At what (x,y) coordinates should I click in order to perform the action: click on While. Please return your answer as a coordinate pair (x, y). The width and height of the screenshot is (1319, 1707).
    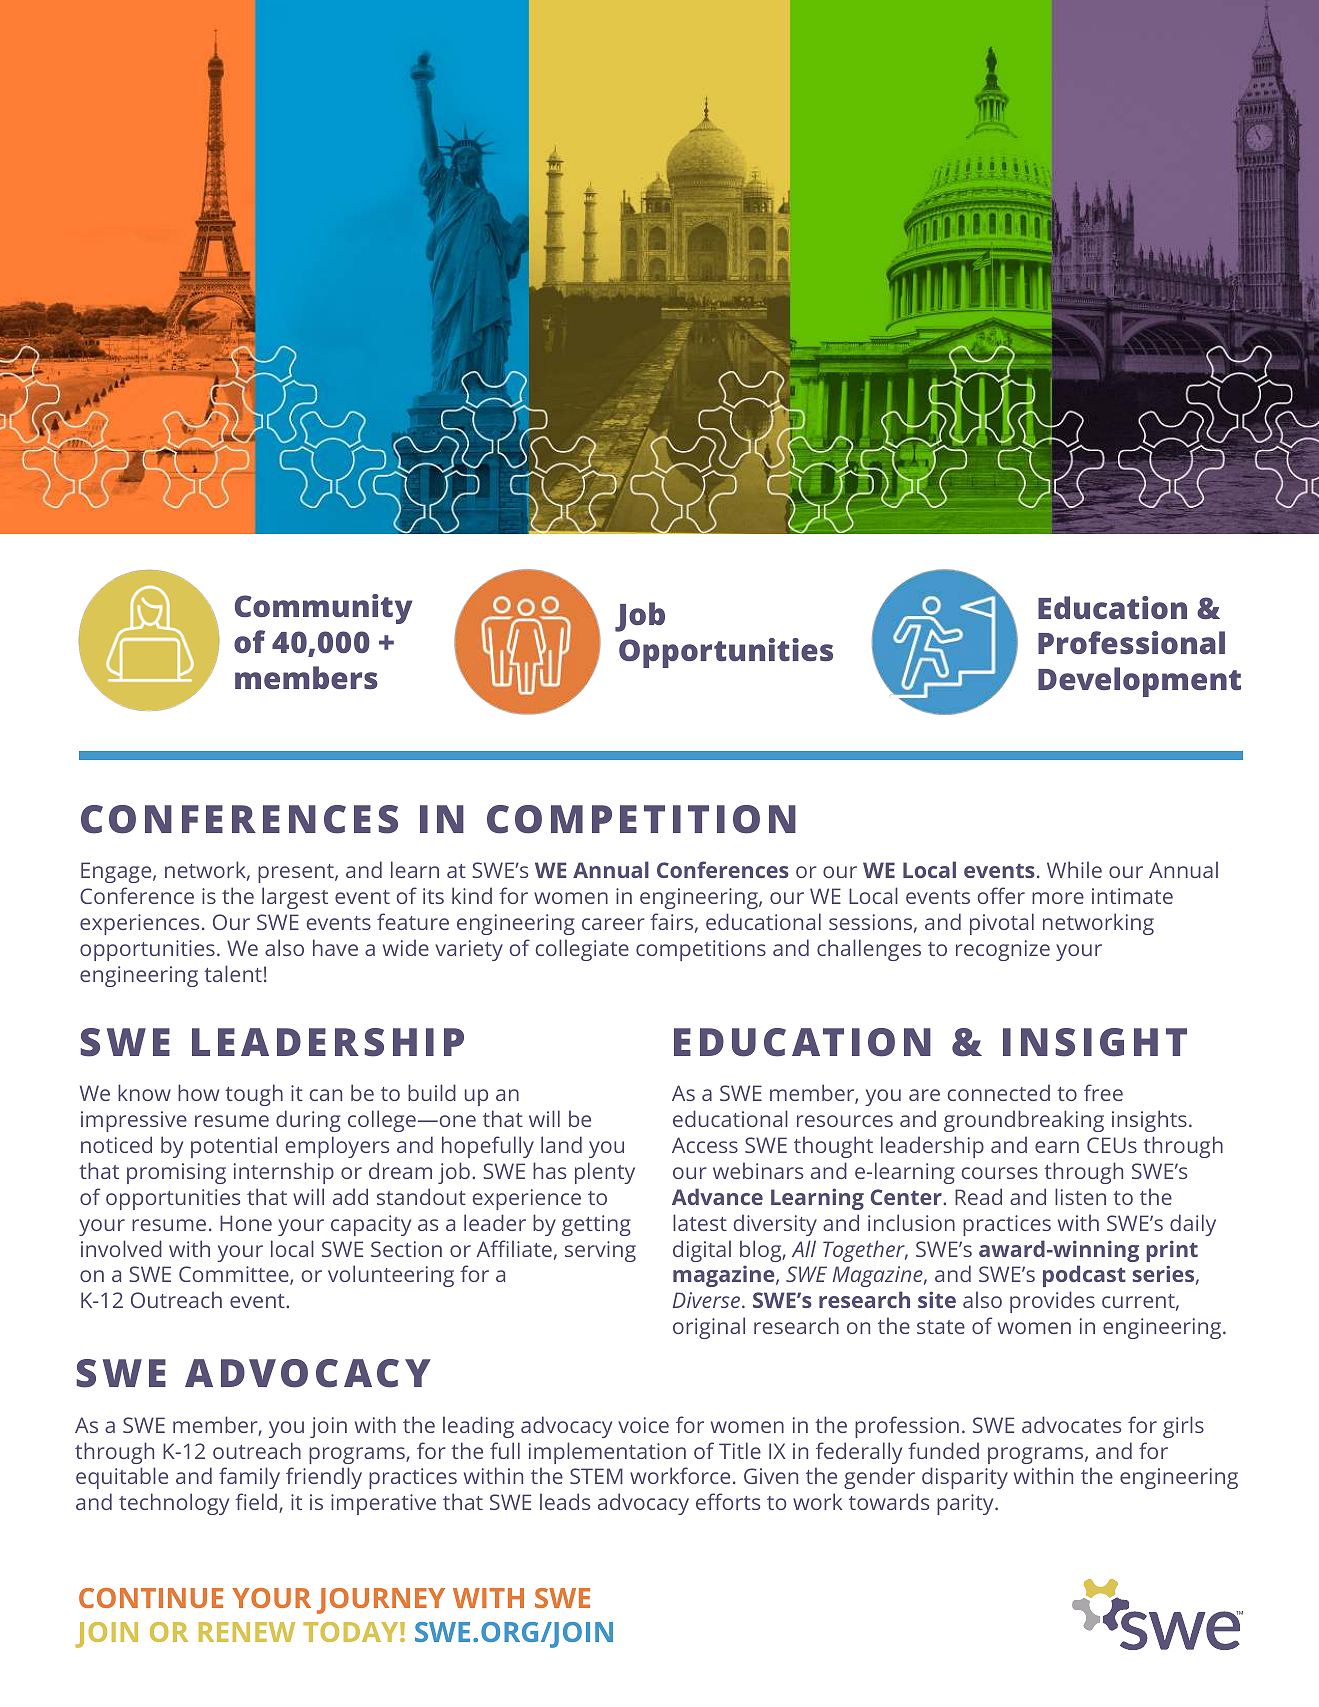
    Looking at the image, I should click on (1074, 869).
